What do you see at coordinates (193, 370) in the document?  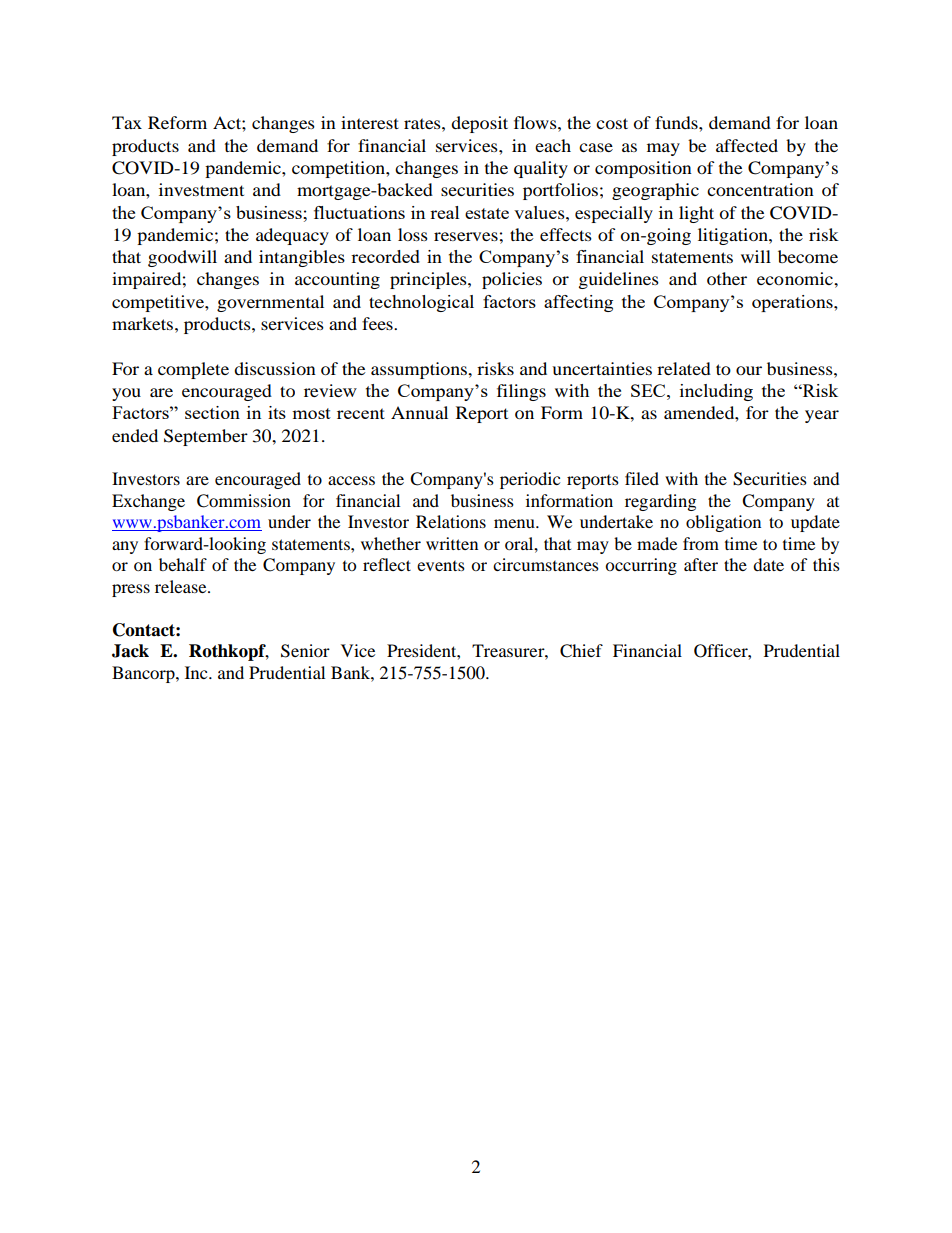 I see `complete` at bounding box center [193, 370].
